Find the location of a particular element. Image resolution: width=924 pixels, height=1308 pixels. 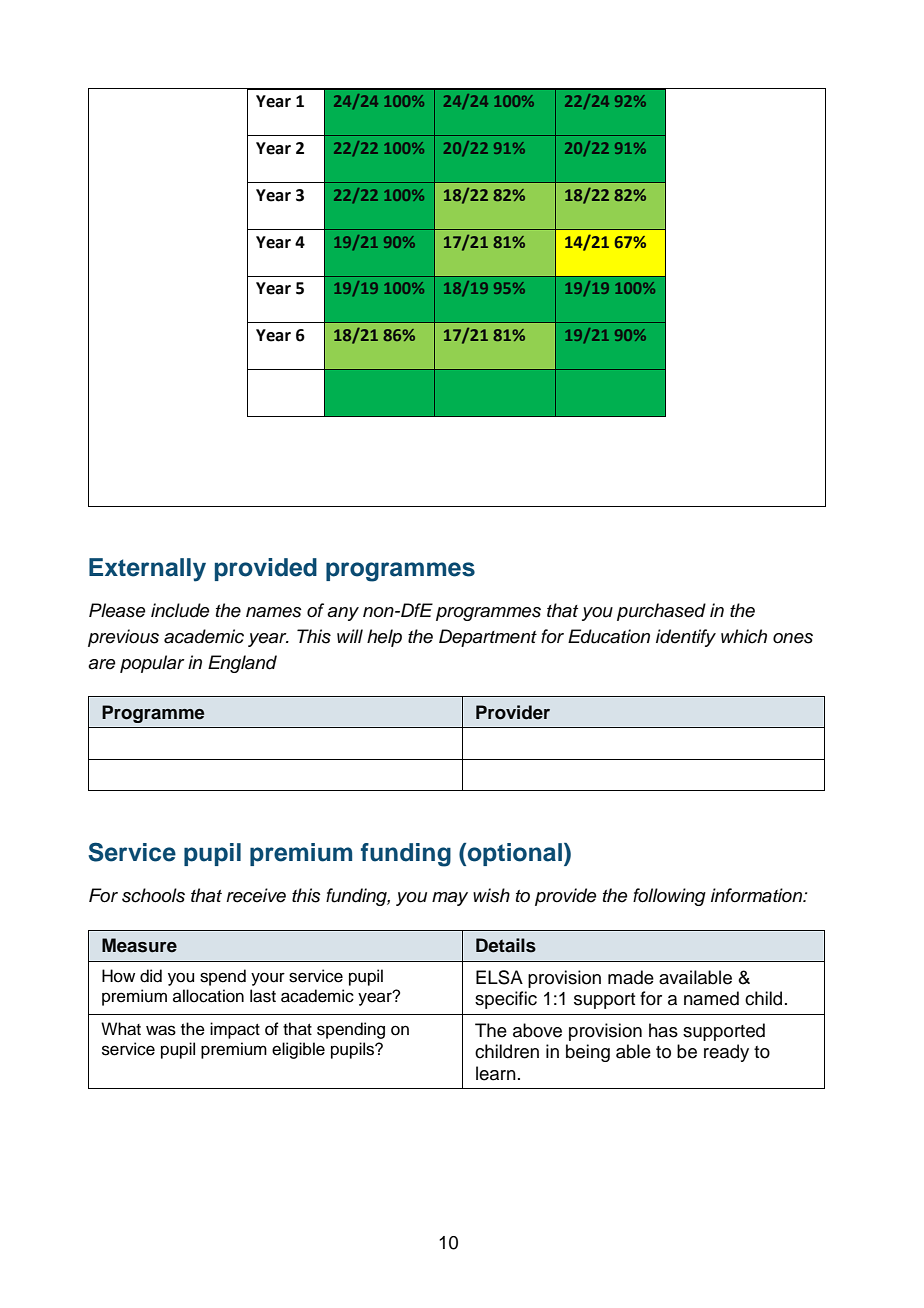

optional is located at coordinates (515, 854).
